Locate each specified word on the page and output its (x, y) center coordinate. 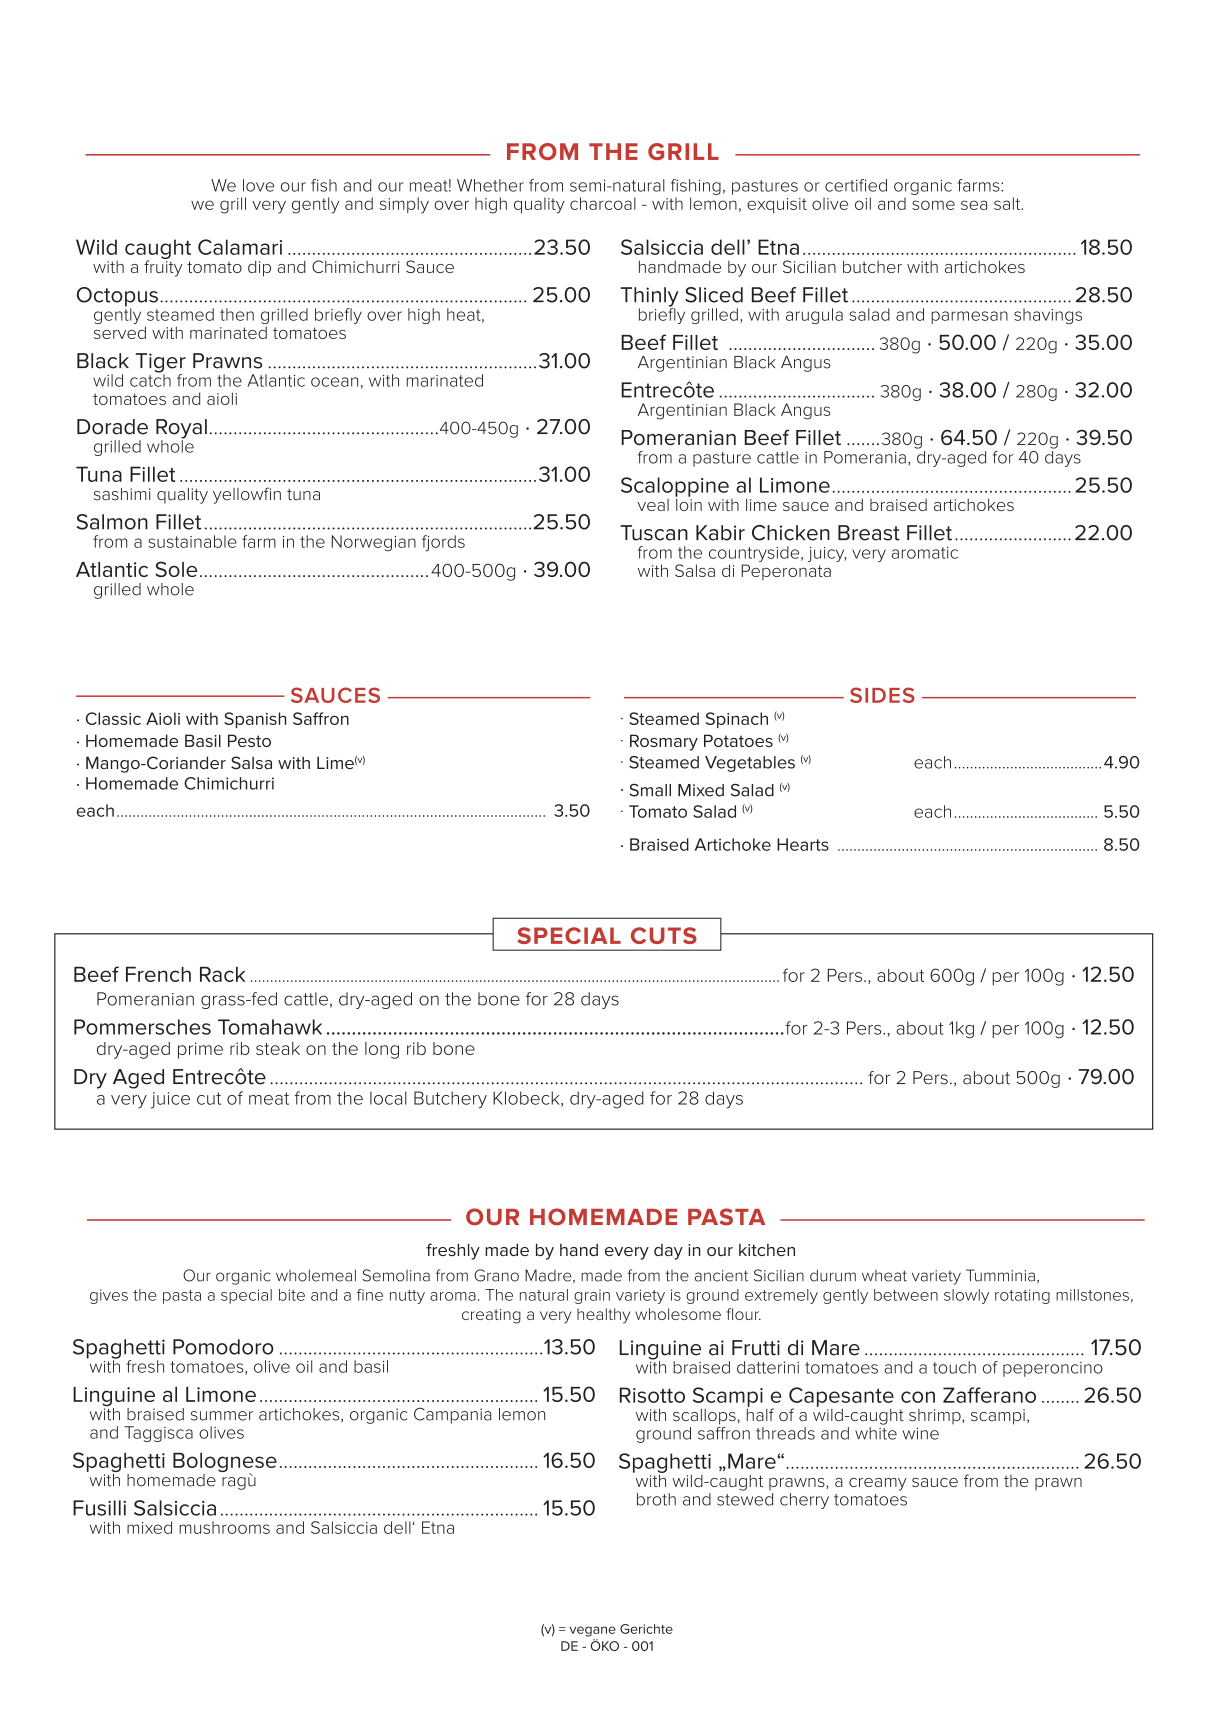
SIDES (882, 695)
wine (921, 1433)
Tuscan (654, 533)
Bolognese (225, 1464)
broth (656, 1499)
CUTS (664, 935)
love (258, 185)
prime (200, 1050)
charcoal (603, 203)
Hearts (803, 844)
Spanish (255, 720)
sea (974, 205)
